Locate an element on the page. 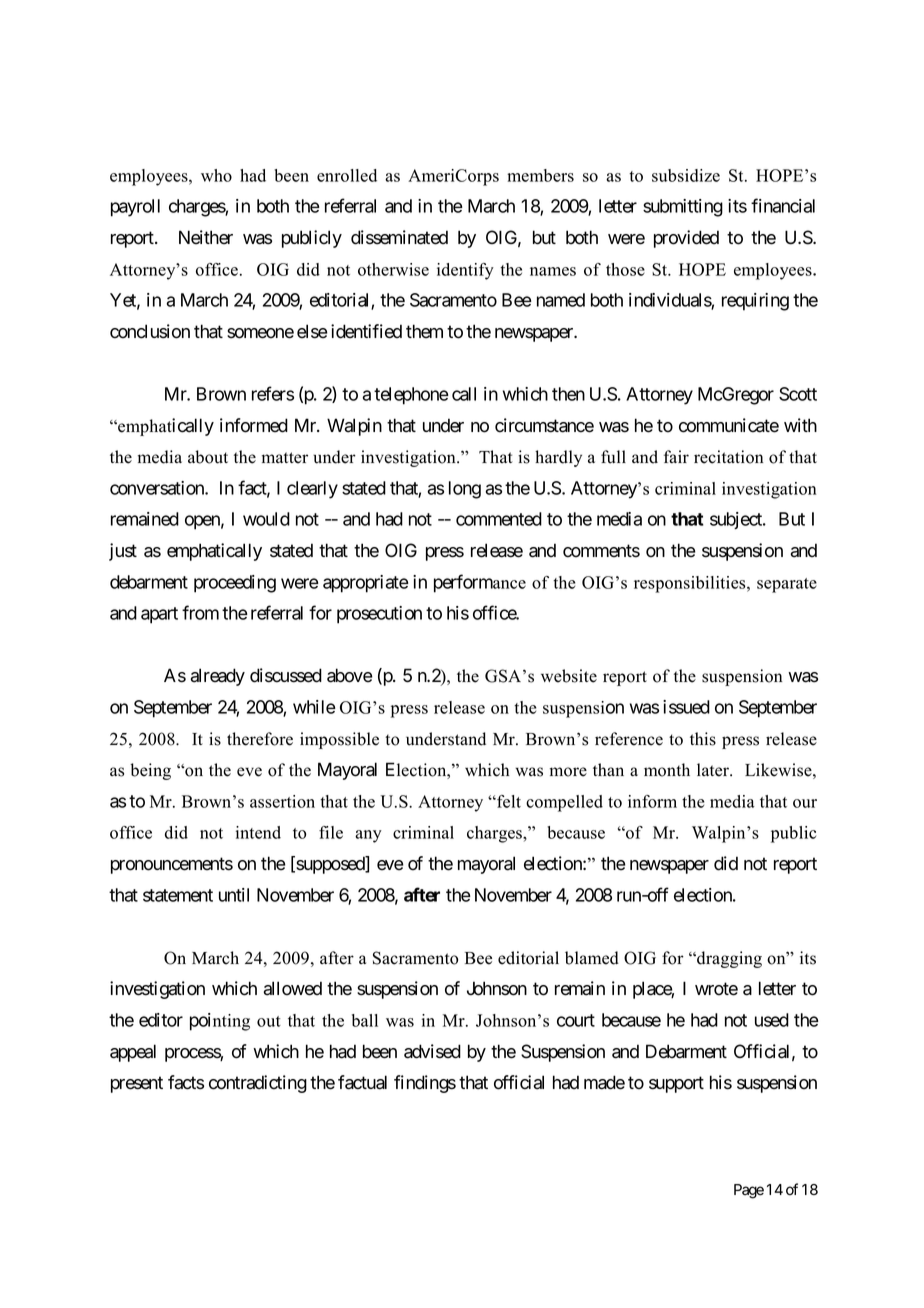  Neither is located at coordinates (206, 237).
